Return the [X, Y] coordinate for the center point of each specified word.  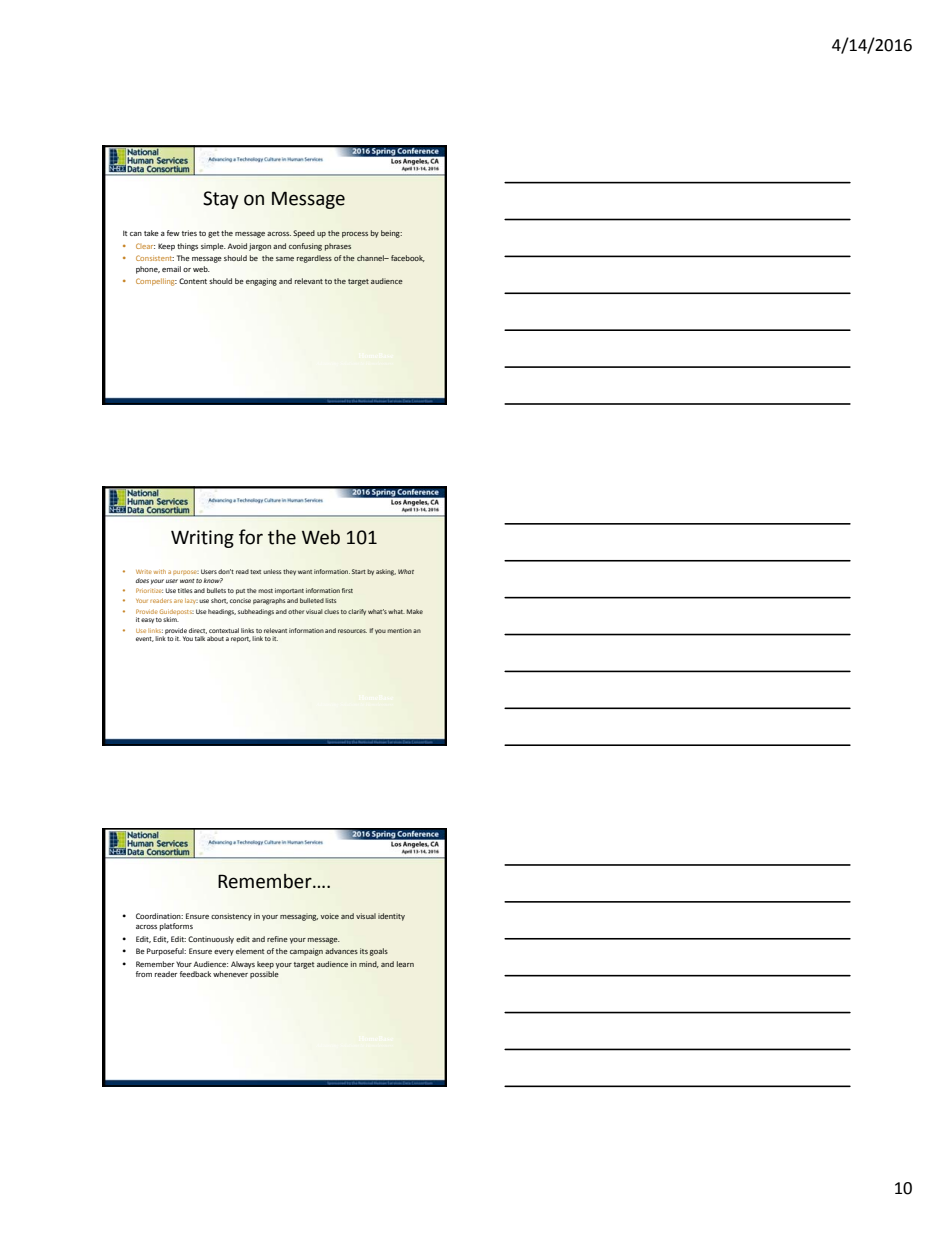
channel [371, 258]
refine [277, 939]
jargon [260, 247]
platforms [176, 927]
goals [379, 952]
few [173, 233]
